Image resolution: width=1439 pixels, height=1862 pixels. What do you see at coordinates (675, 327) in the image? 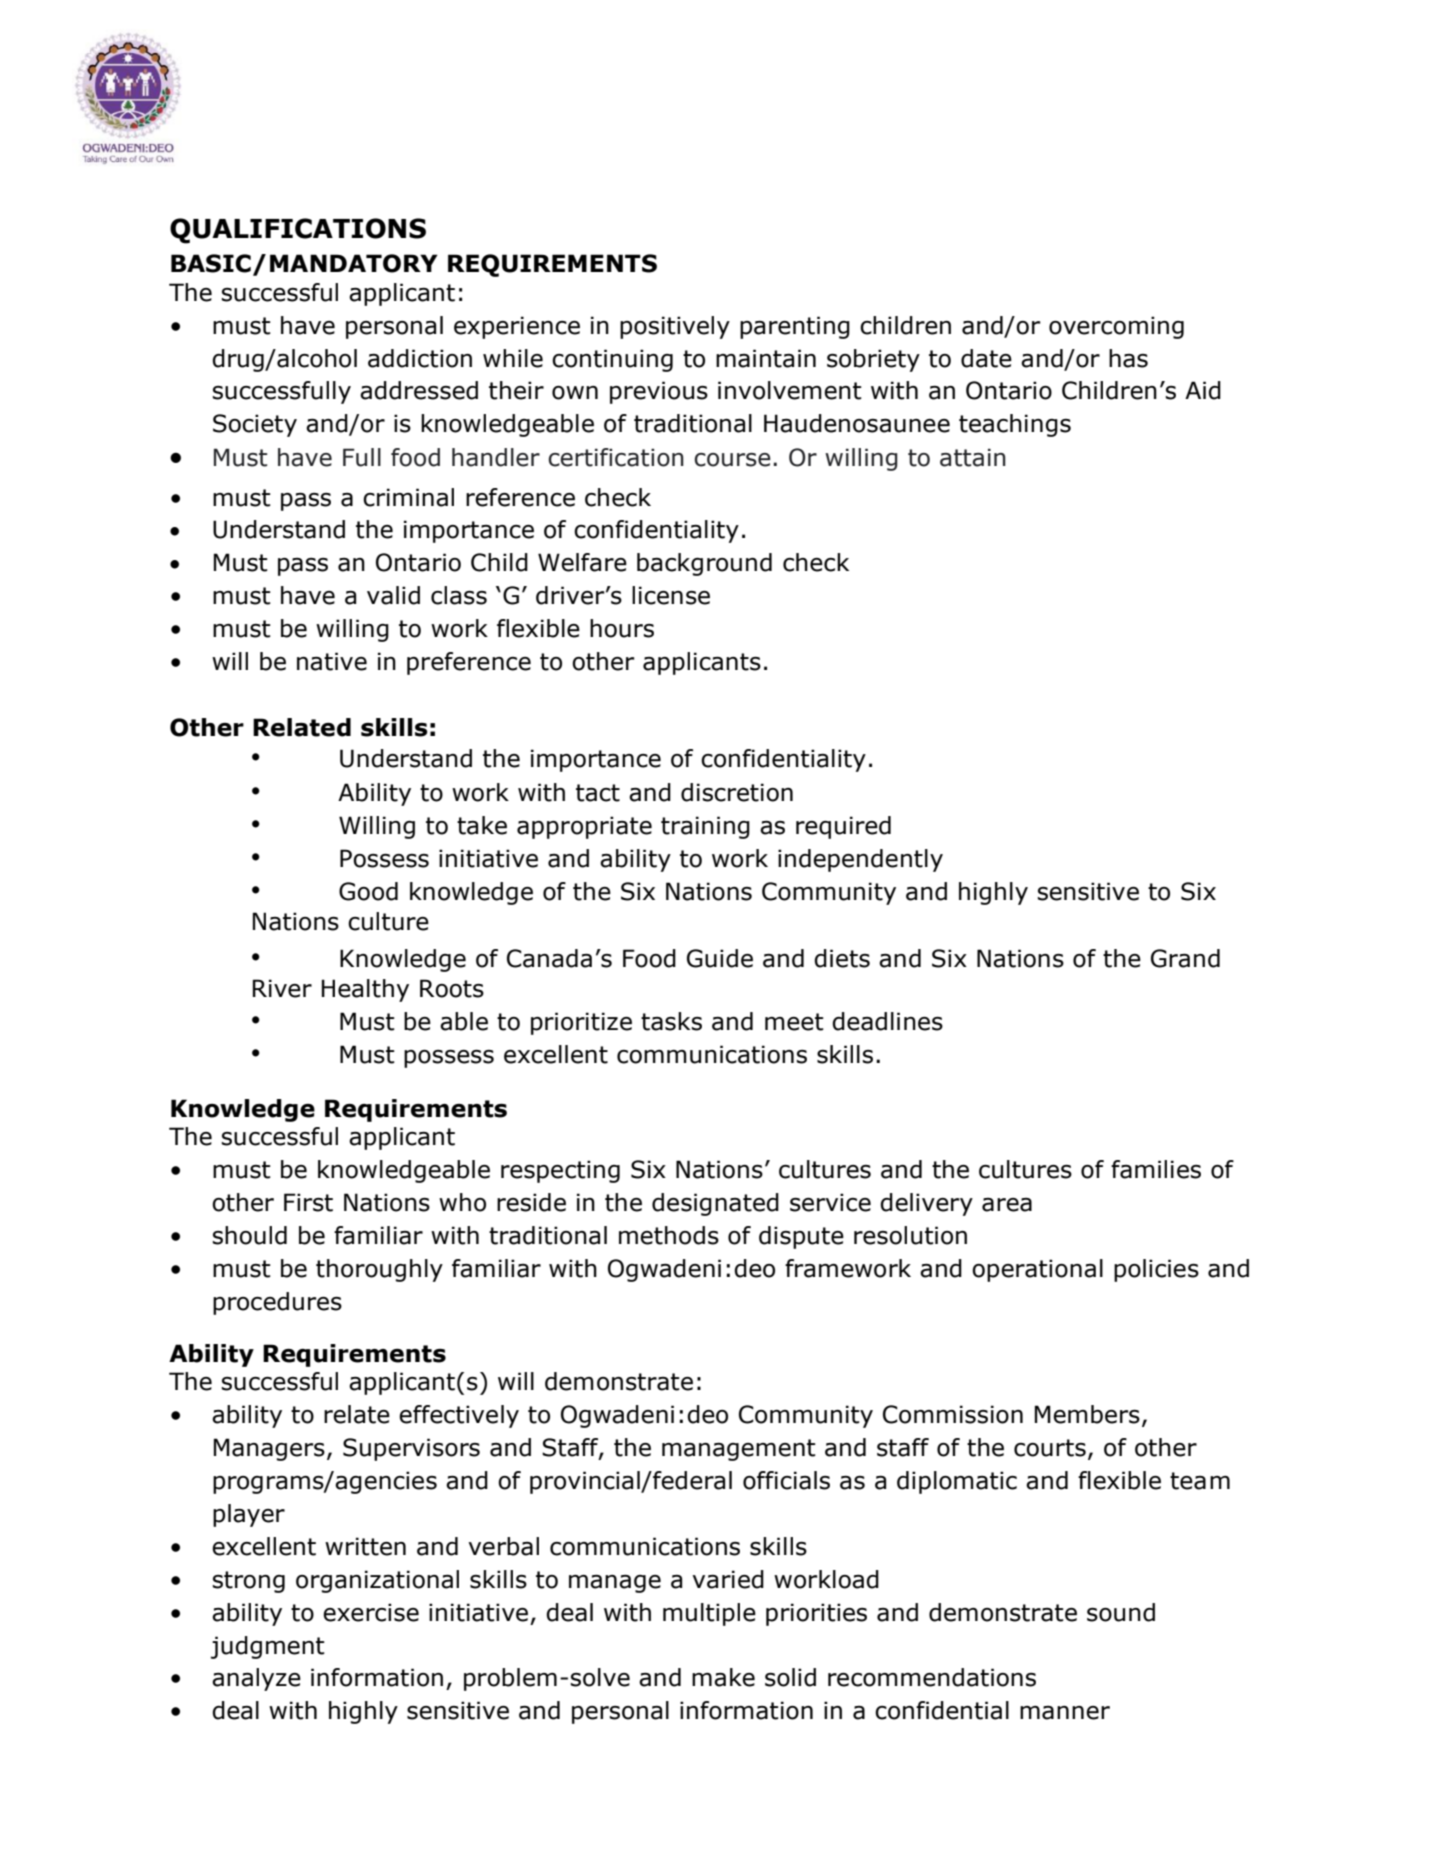
I see `positively` at bounding box center [675, 327].
